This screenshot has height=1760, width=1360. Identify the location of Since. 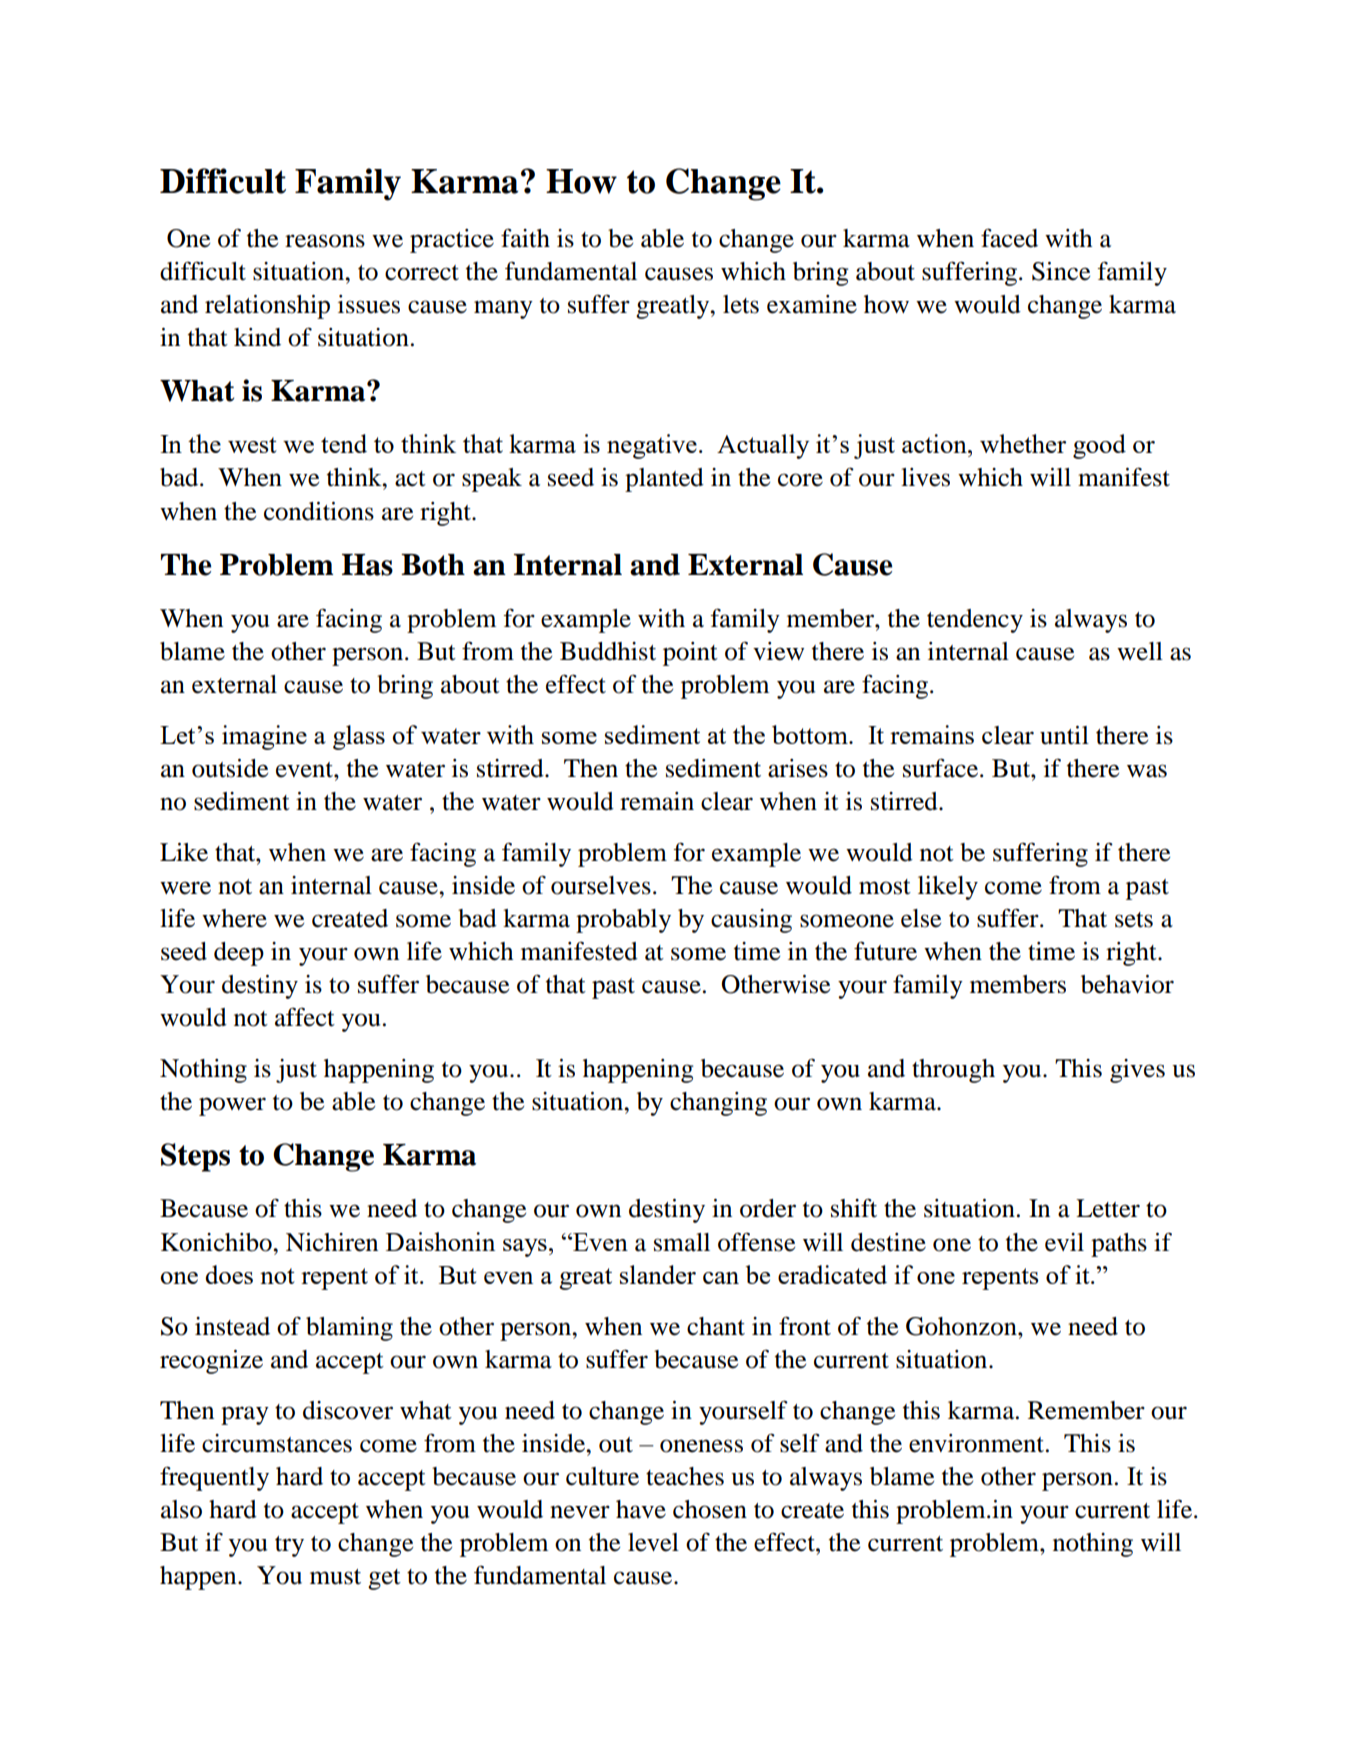
(1061, 271).
